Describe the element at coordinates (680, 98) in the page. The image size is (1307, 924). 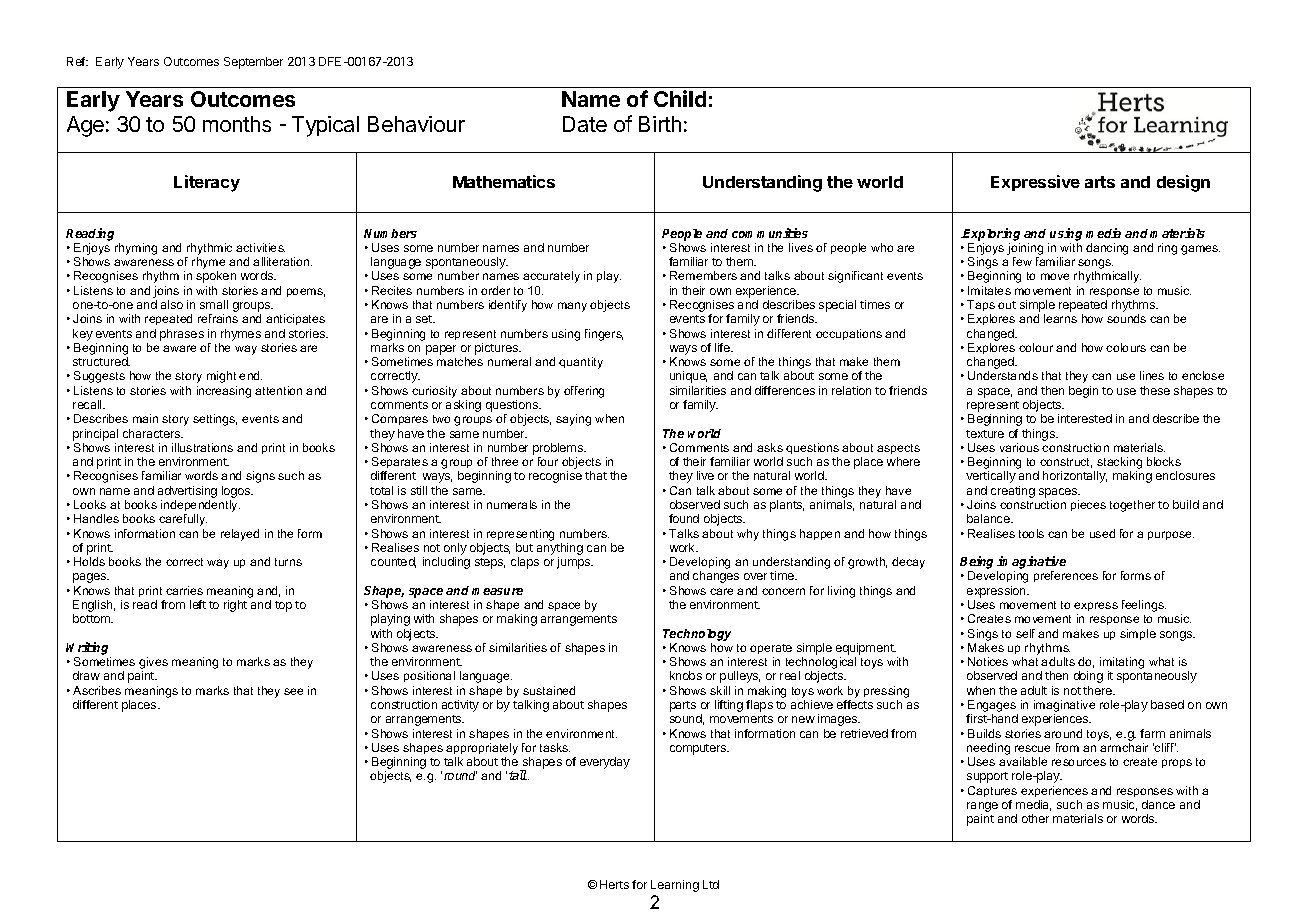
I see `Child` at that location.
